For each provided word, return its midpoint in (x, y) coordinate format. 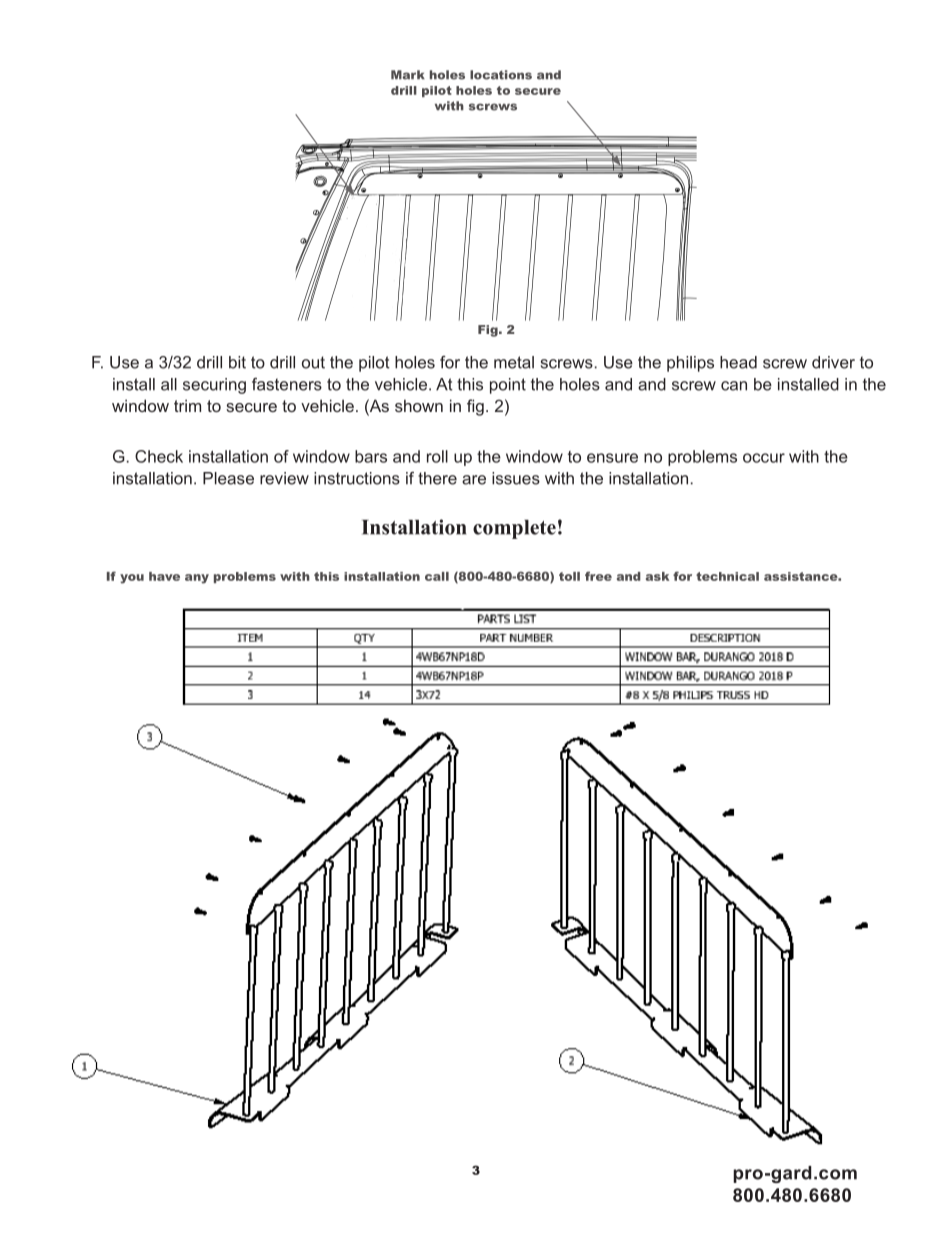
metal (514, 362)
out (313, 362)
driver (833, 362)
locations (501, 75)
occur (764, 458)
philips (690, 364)
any (197, 579)
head (738, 362)
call (437, 576)
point (508, 386)
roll (437, 456)
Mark (408, 75)
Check (159, 456)
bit (237, 362)
